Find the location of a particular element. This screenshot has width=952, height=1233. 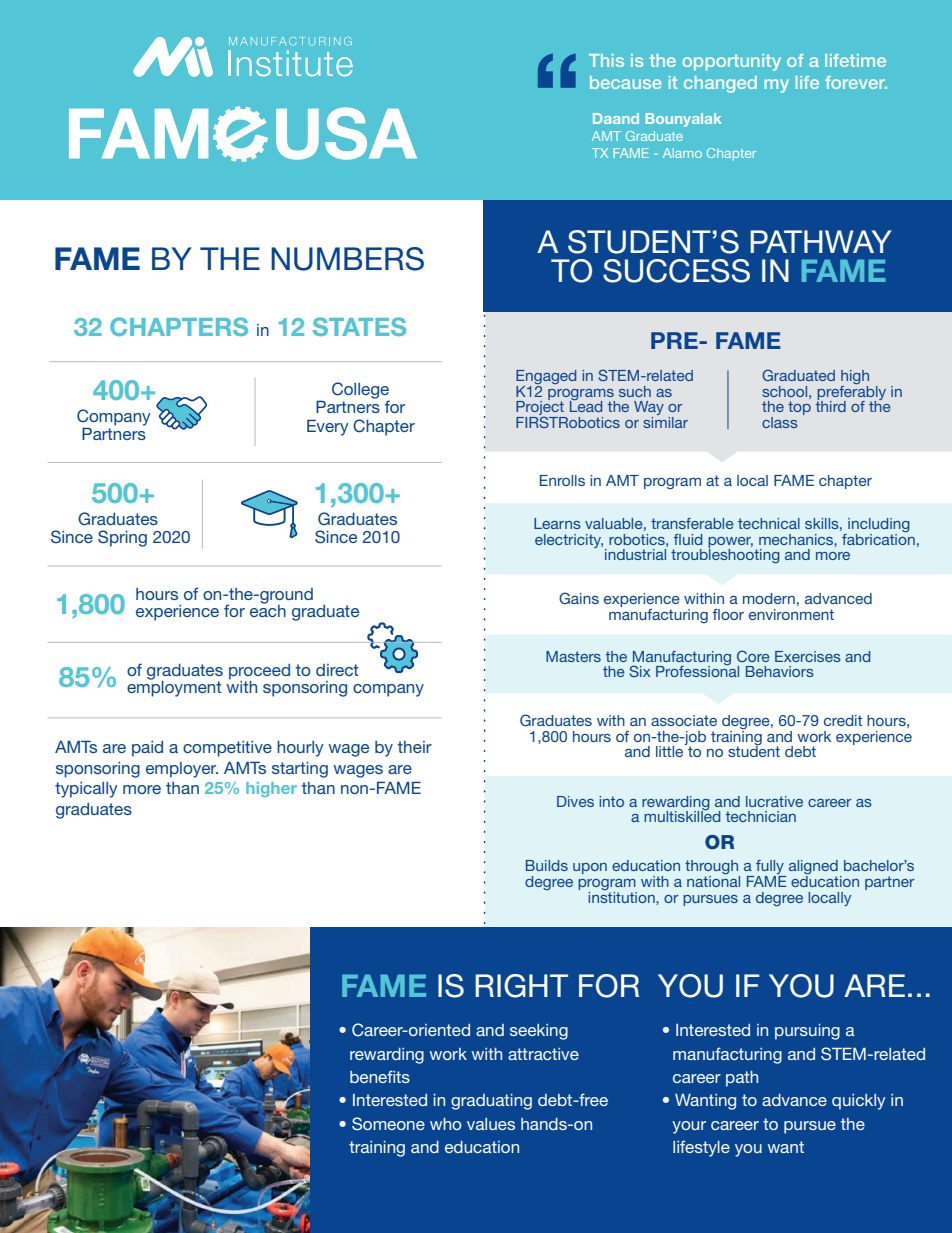

NUMBERS is located at coordinates (347, 259).
